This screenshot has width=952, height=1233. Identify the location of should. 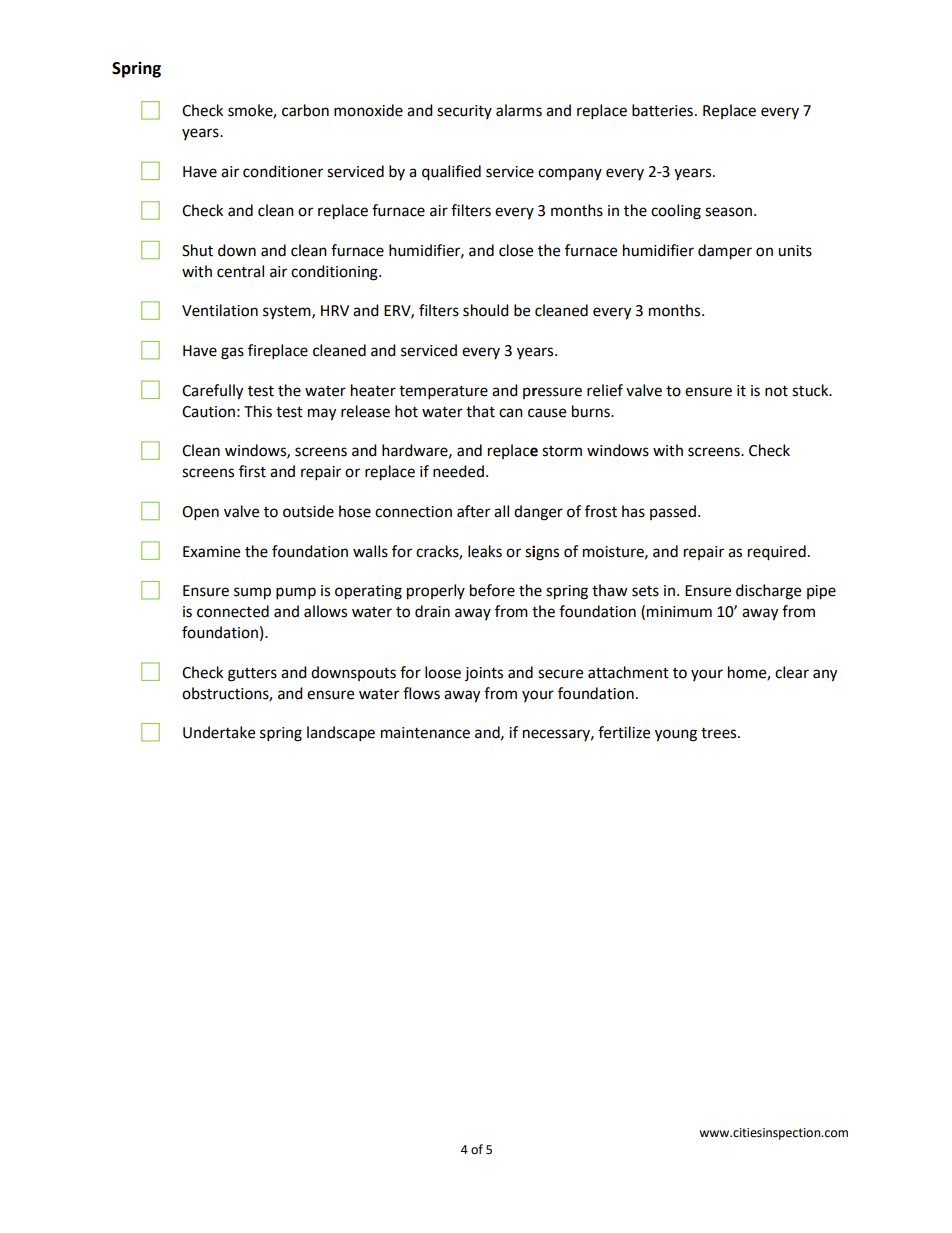
(486, 310).
